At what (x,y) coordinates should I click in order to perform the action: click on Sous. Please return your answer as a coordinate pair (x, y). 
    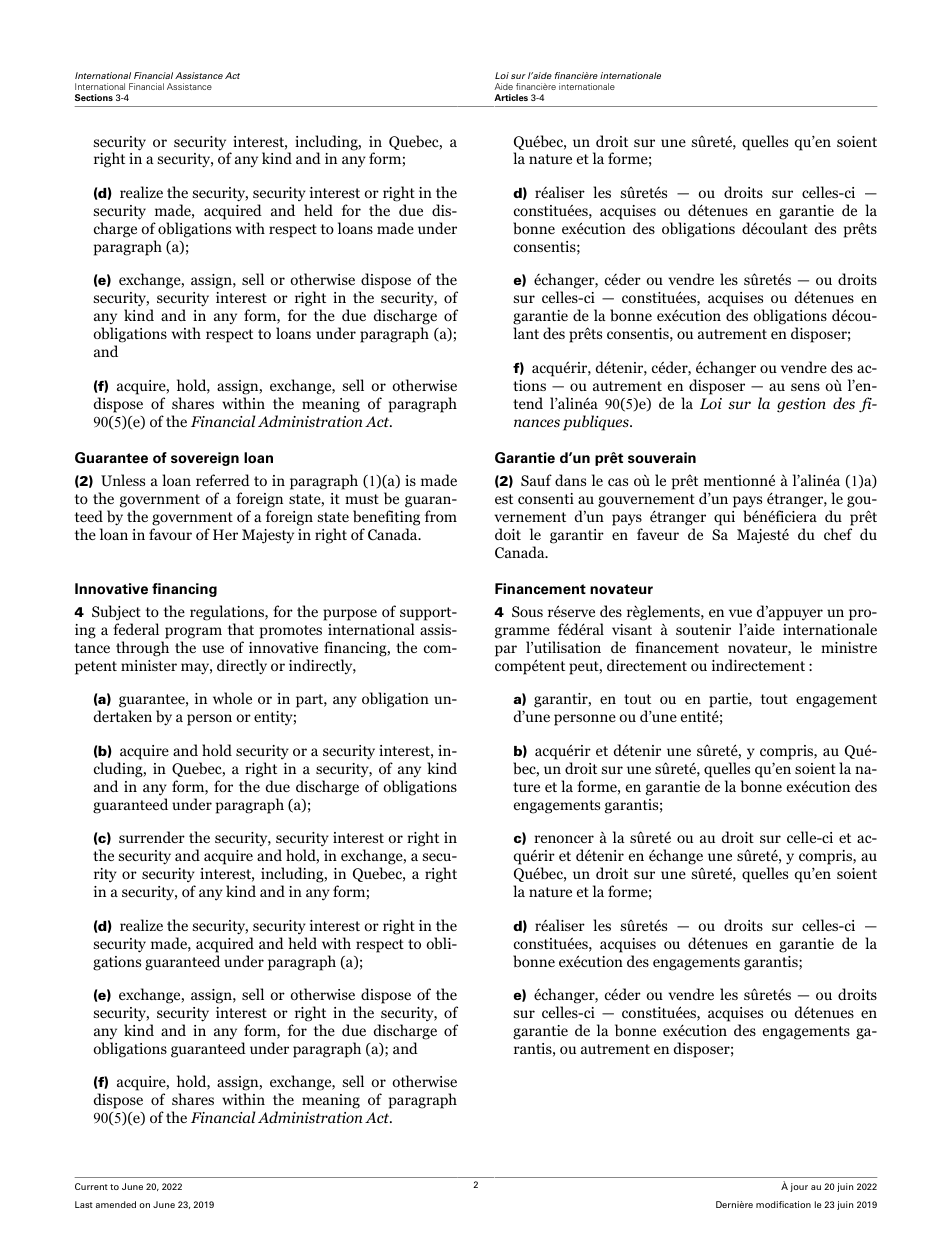
    Looking at the image, I should click on (527, 611).
